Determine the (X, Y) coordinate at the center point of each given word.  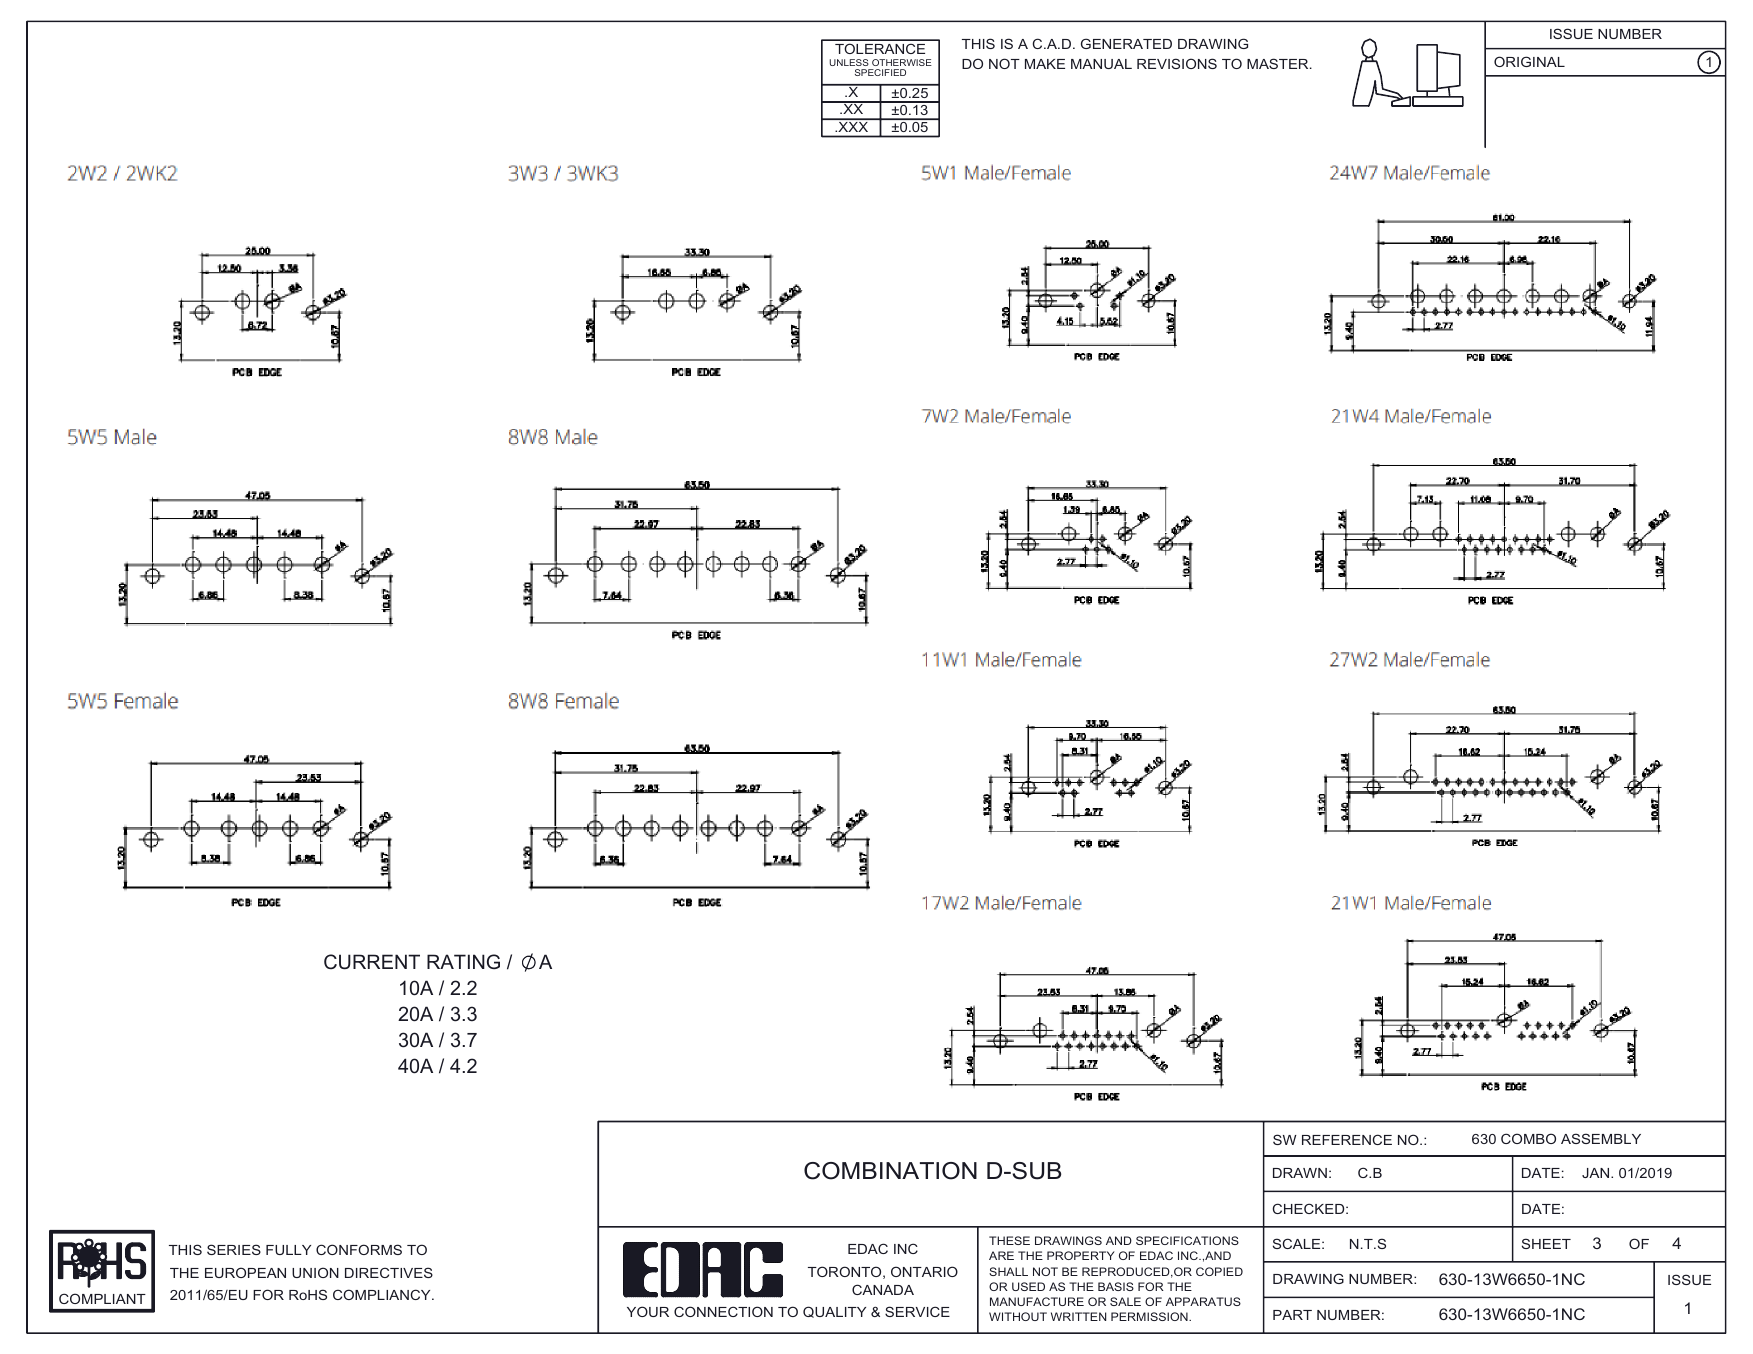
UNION (315, 1272)
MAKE (1045, 64)
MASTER (1279, 63)
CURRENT (372, 962)
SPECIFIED (880, 72)
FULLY (288, 1250)
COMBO (1528, 1138)
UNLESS (849, 62)
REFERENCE (1347, 1139)
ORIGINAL (1529, 61)
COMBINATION (890, 1171)
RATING (463, 961)
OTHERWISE (902, 62)
